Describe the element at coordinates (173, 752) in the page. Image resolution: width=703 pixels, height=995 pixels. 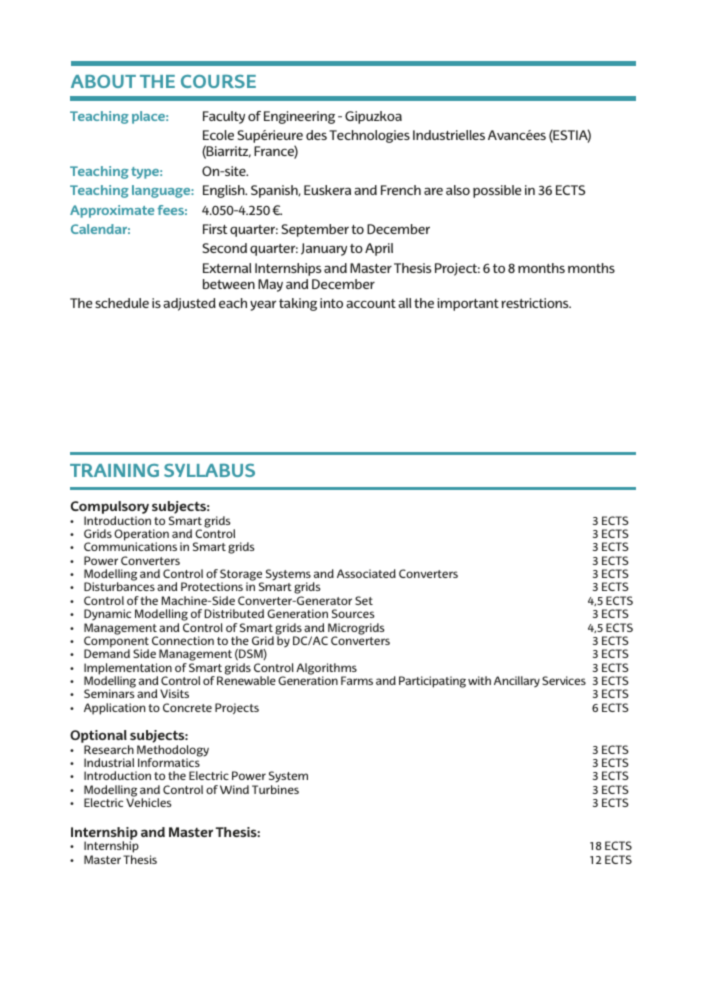
I see `Methodology` at that location.
